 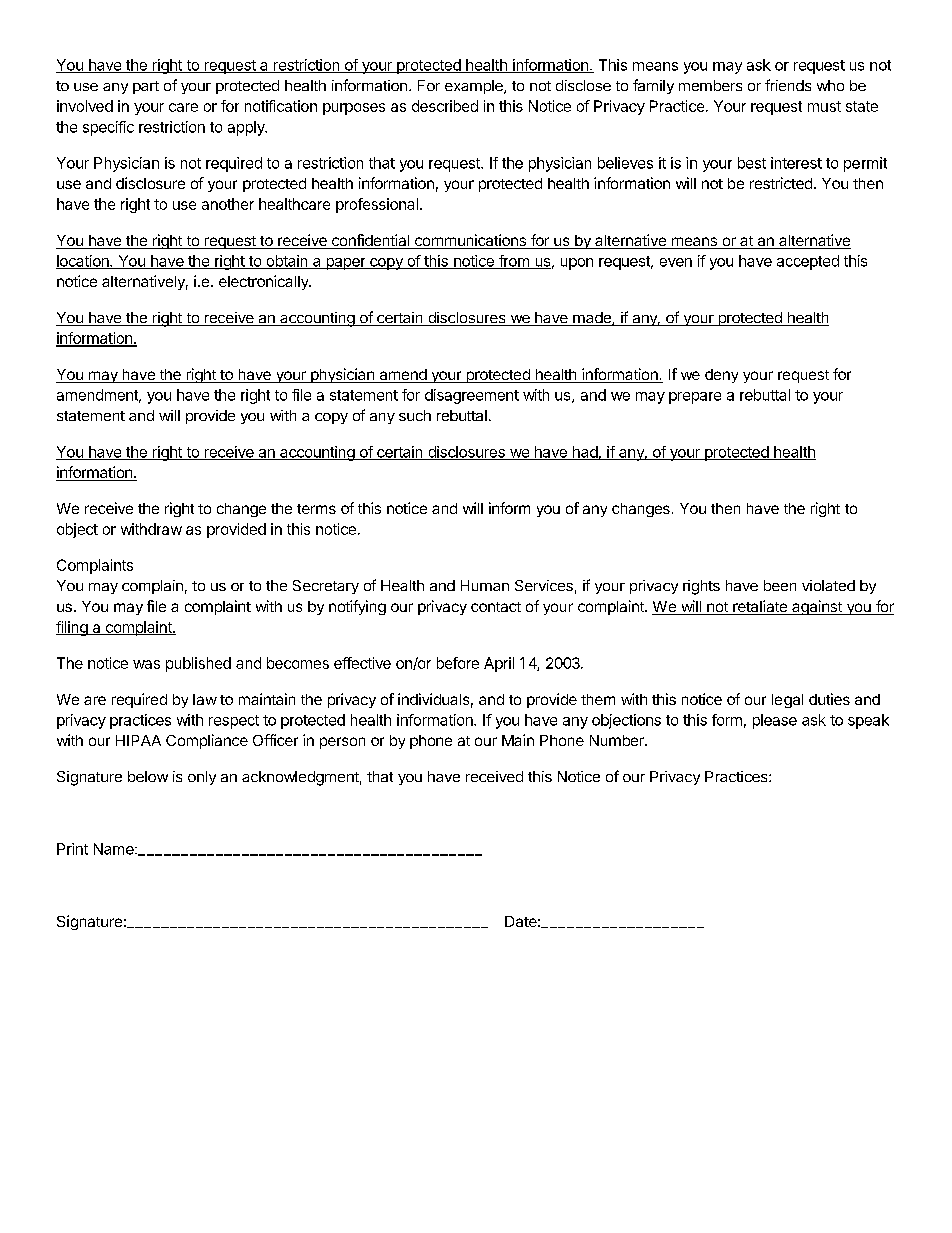 What do you see at coordinates (148, 776) in the screenshot?
I see `below` at bounding box center [148, 776].
